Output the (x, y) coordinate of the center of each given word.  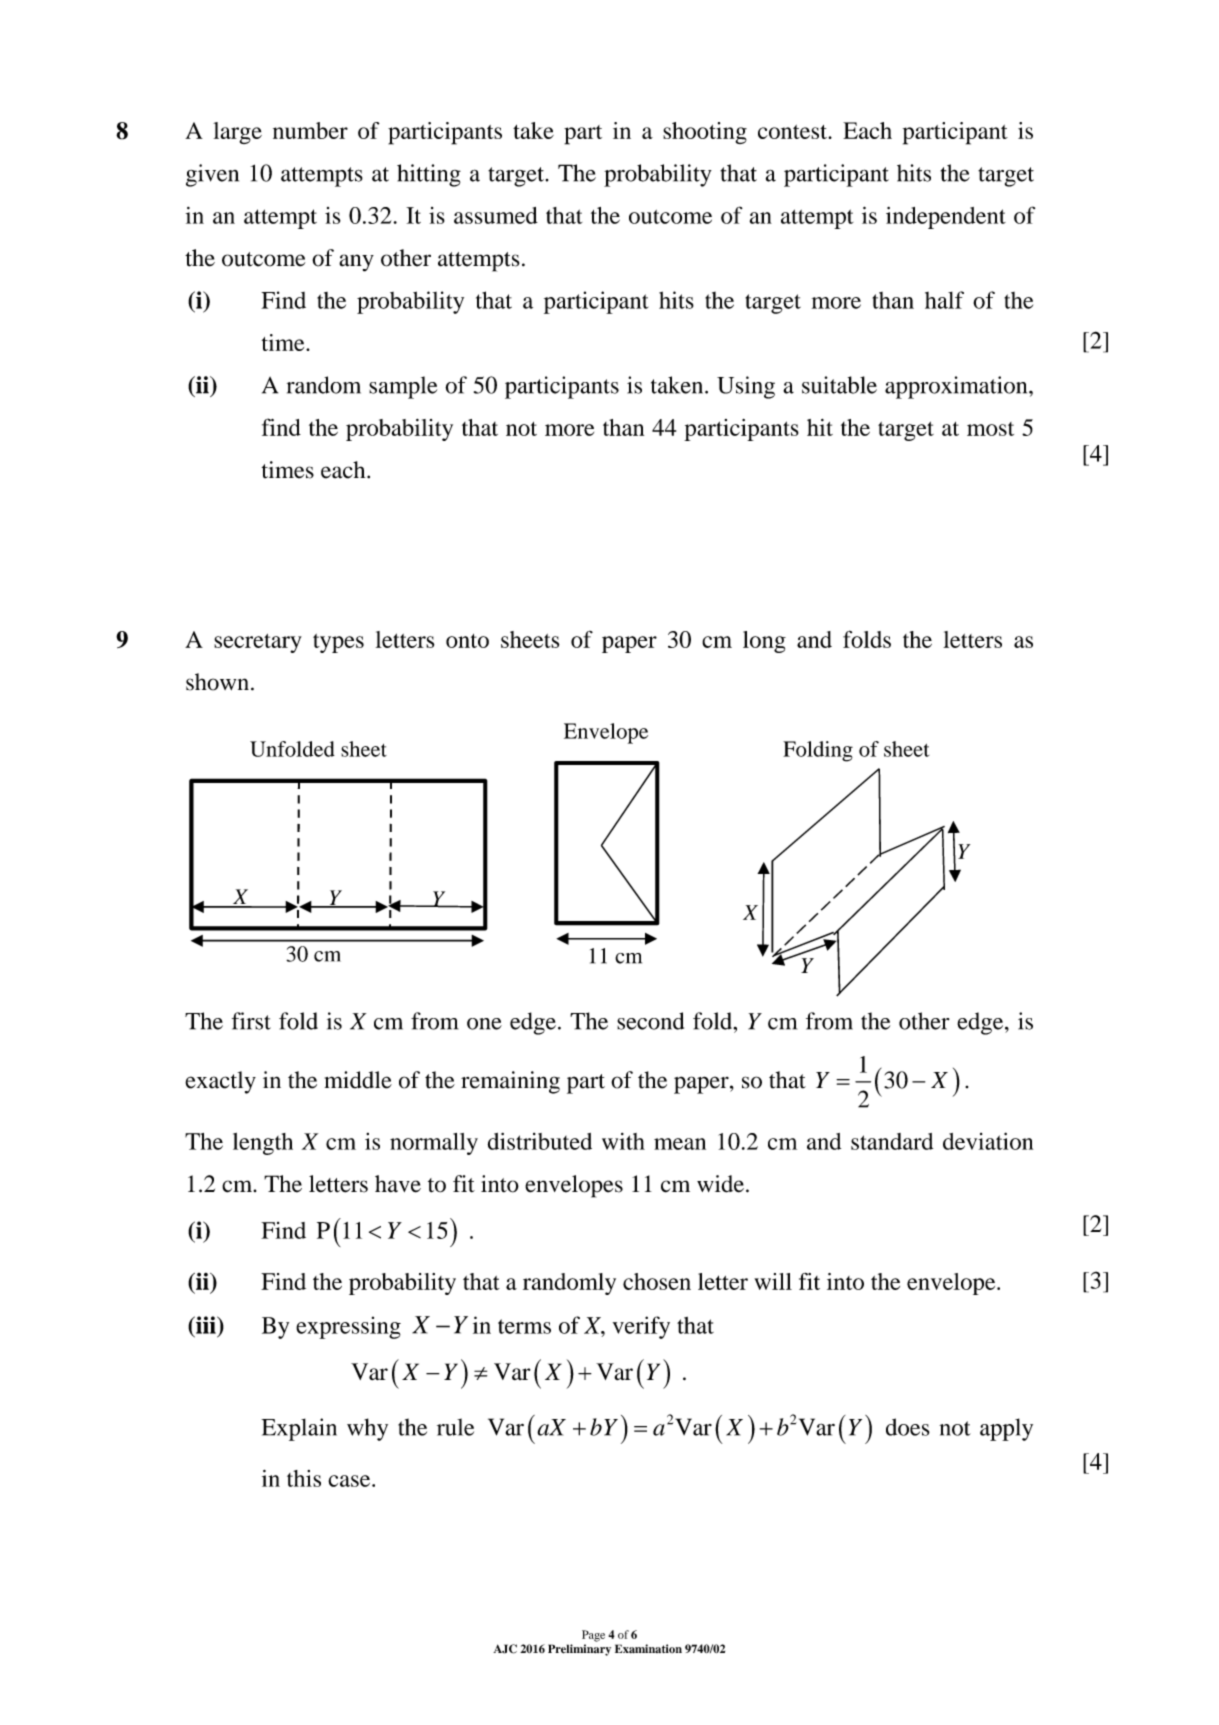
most (990, 429)
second (650, 1021)
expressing (348, 1327)
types (338, 643)
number (310, 130)
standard (892, 1141)
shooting (705, 133)
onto (467, 641)
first (251, 1021)
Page (593, 1636)
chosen (657, 1281)
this (304, 1478)
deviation (988, 1141)
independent (946, 218)
